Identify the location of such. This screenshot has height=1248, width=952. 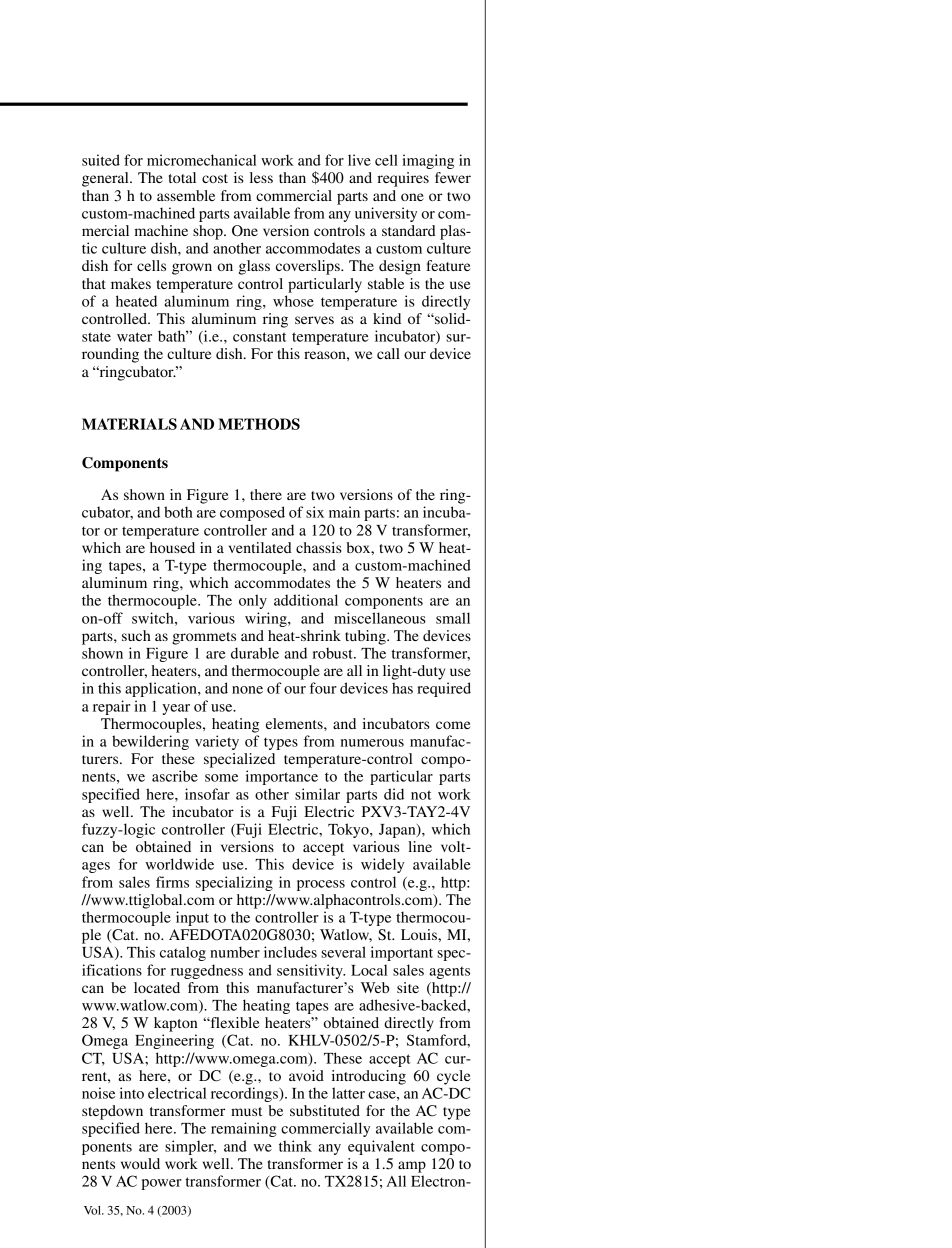
(136, 635).
